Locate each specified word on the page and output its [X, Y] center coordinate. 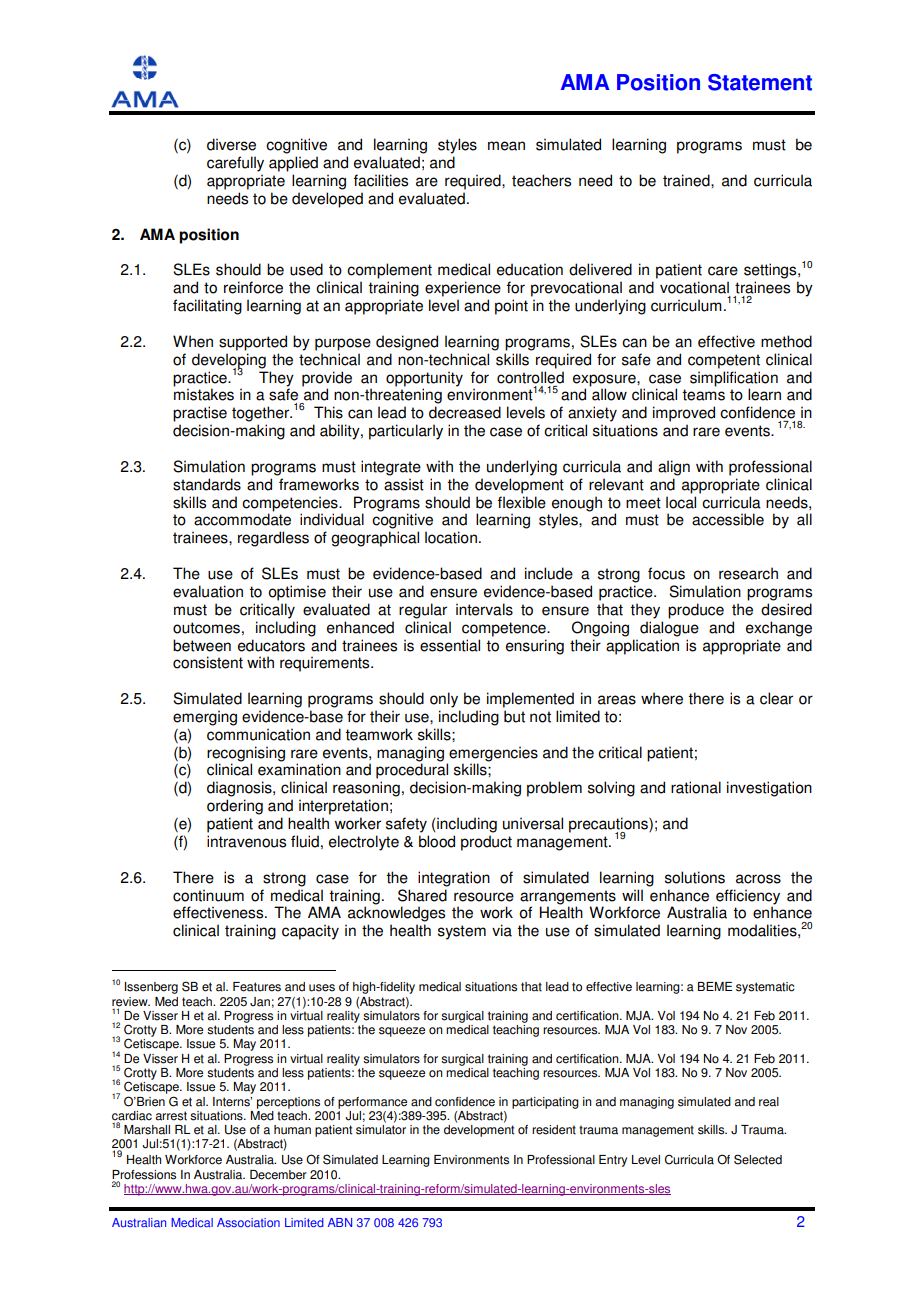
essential [450, 645]
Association [248, 1222]
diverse [231, 144]
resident [554, 1130]
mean [506, 146]
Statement [760, 82]
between [202, 645]
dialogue [669, 629]
